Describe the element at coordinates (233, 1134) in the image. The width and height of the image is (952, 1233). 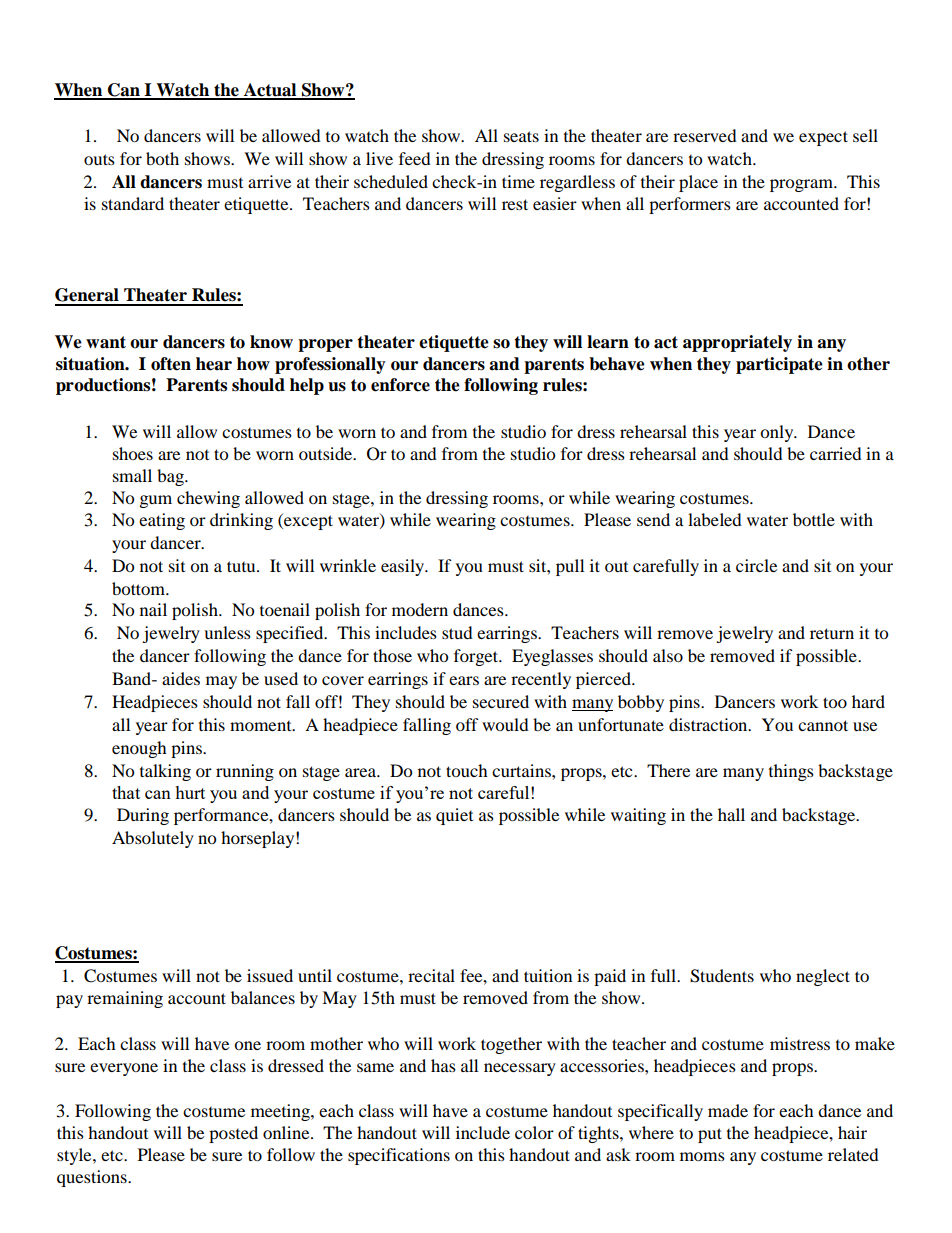
I see `posted` at that location.
